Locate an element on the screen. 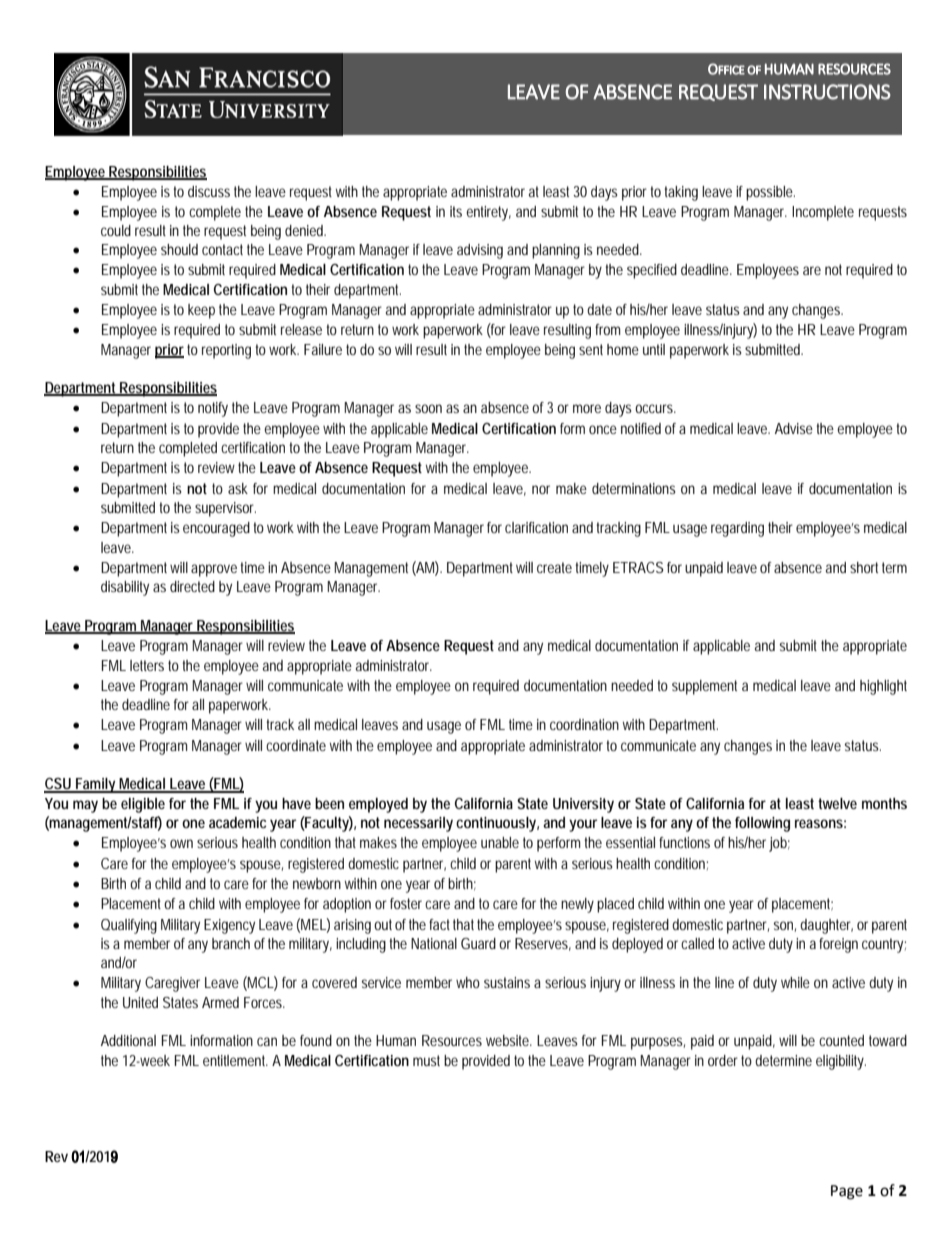 This screenshot has height=1233, width=952. daughter is located at coordinates (826, 926).
